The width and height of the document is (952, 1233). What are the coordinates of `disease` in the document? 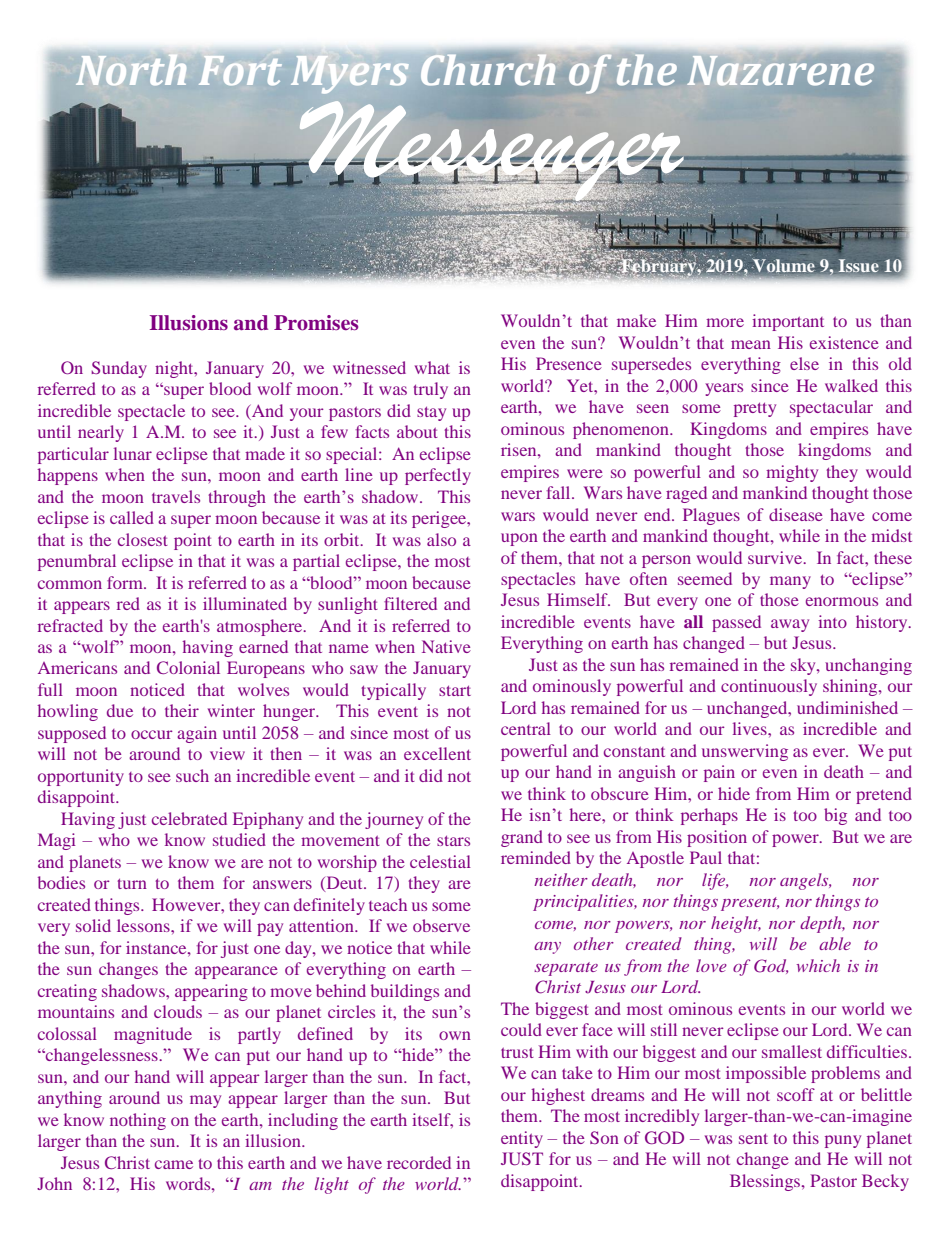 It's located at (796, 514).
